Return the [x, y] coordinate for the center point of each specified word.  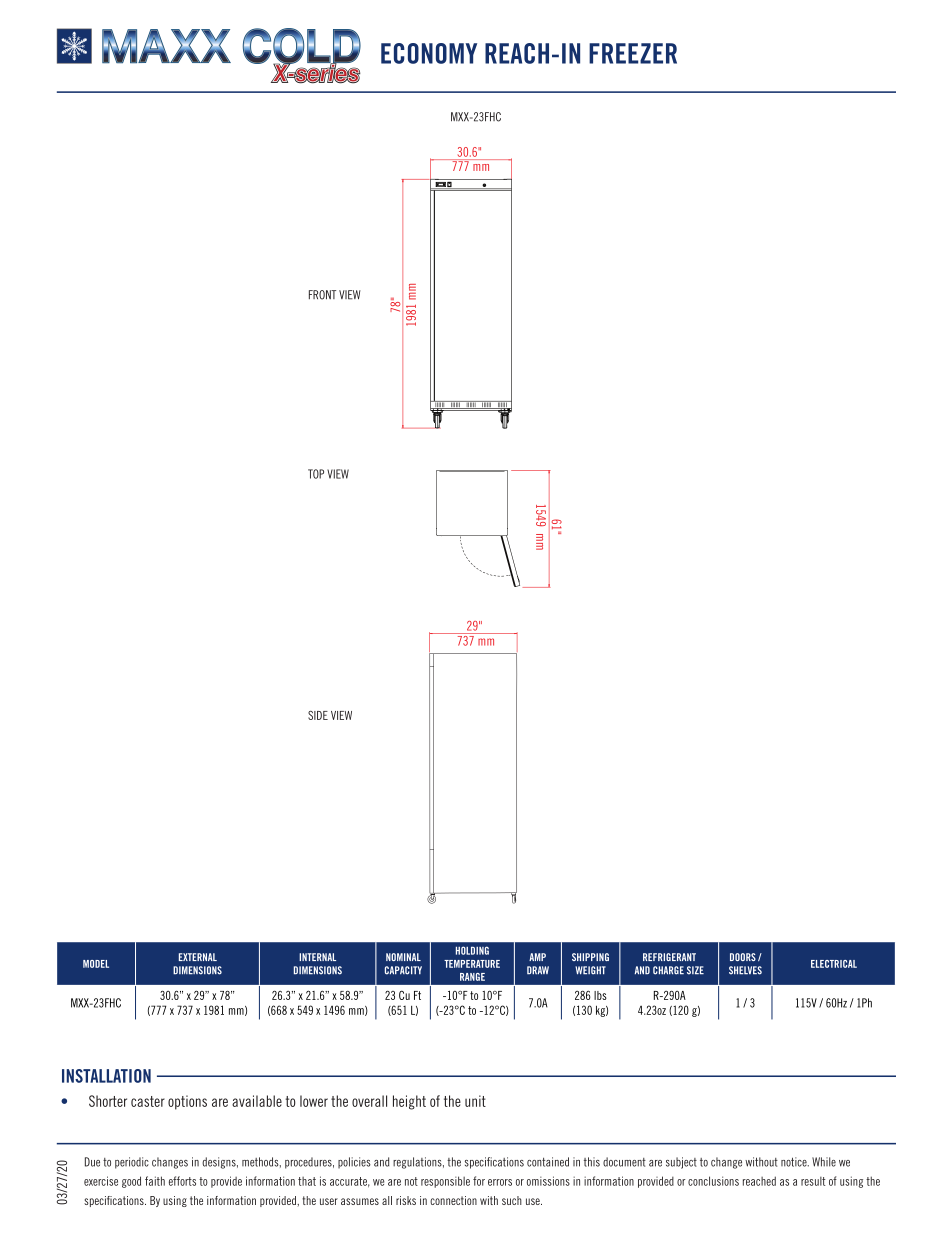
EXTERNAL [198, 957]
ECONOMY [429, 53]
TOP [316, 474]
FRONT [322, 295]
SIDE [318, 715]
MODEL [96, 964]
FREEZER [633, 53]
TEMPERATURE [472, 964]
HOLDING [472, 950]
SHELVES [745, 970]
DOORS [743, 957]
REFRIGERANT [669, 957]
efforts [182, 1181]
